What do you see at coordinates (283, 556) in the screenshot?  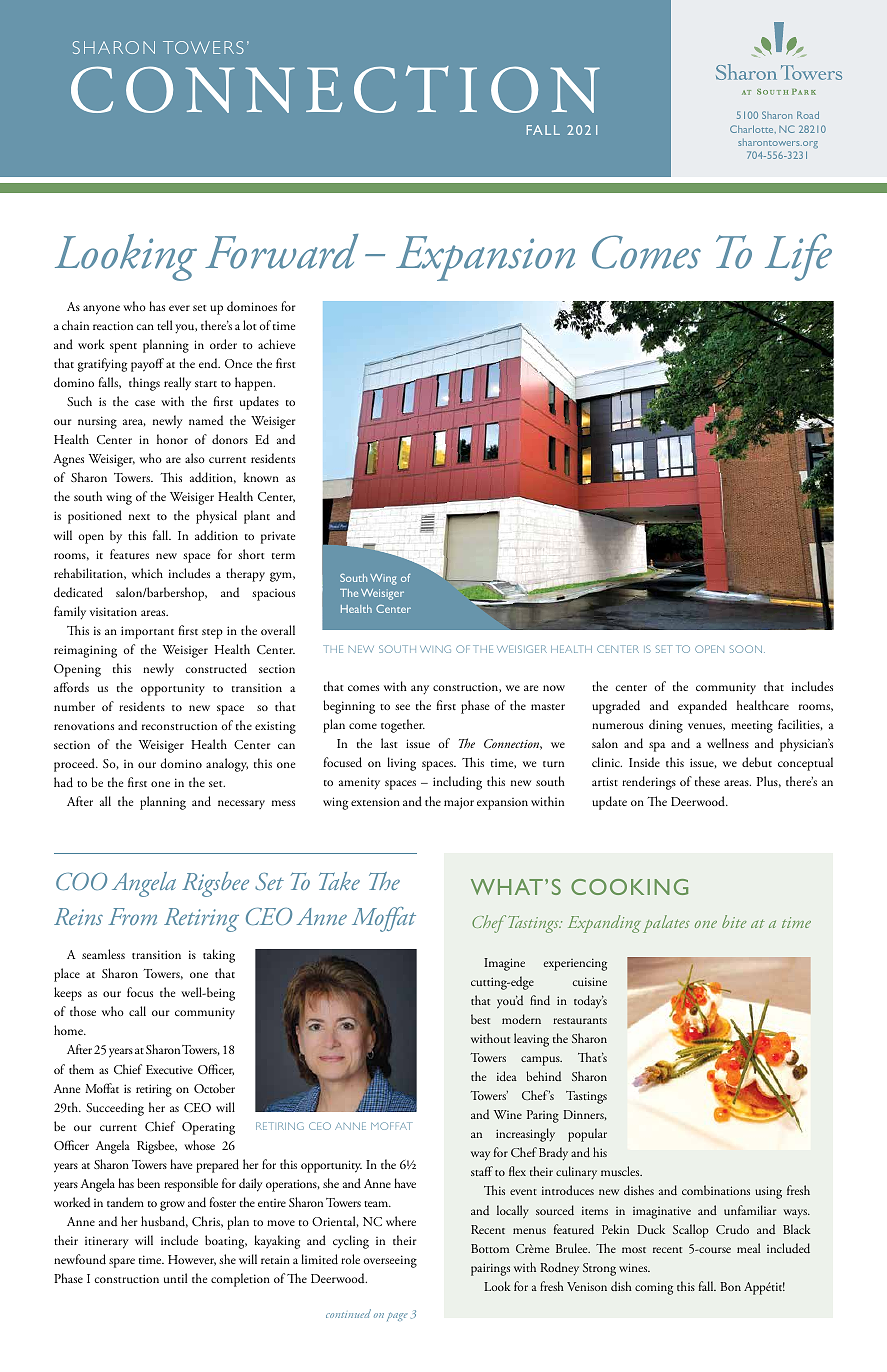 I see `term` at bounding box center [283, 556].
